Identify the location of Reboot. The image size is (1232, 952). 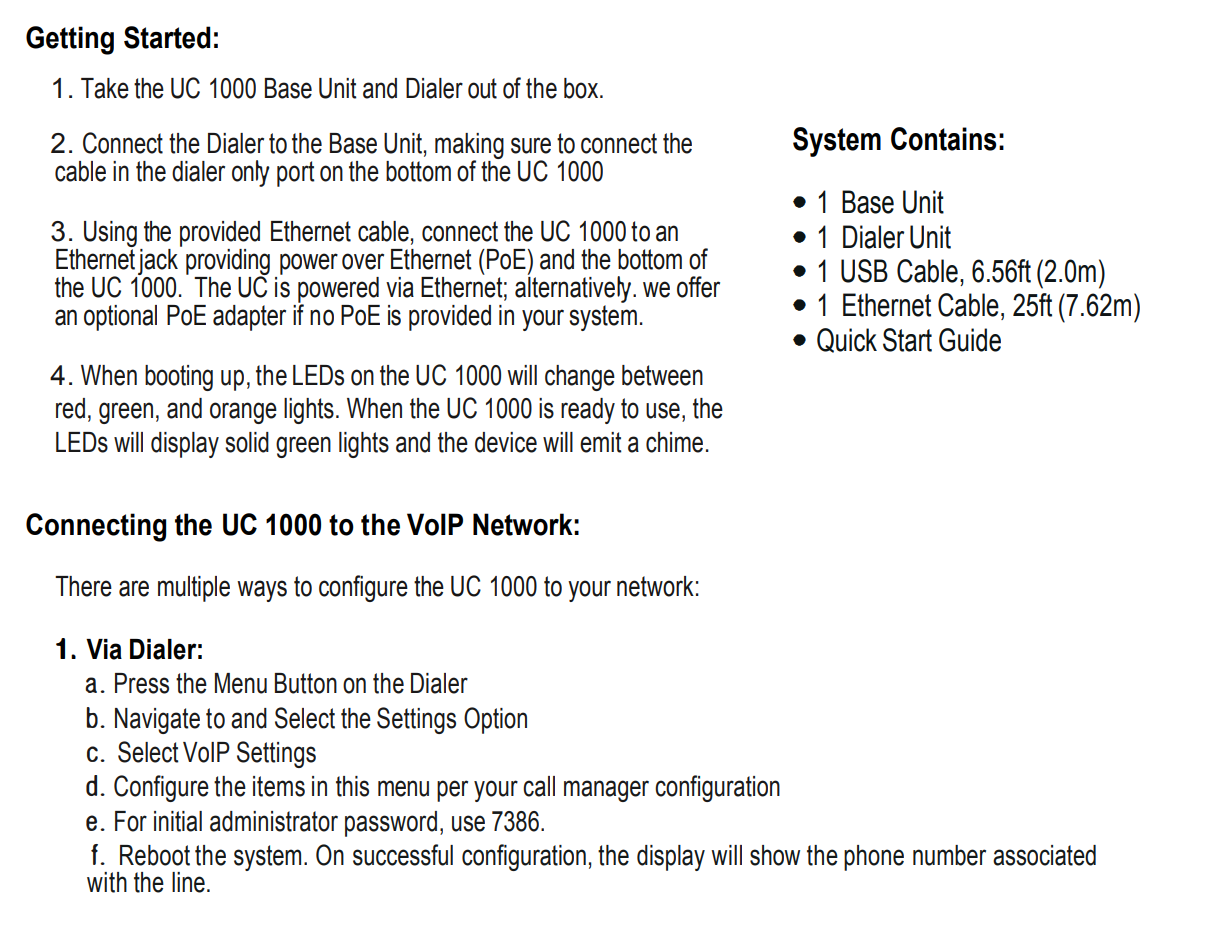
(155, 855).
